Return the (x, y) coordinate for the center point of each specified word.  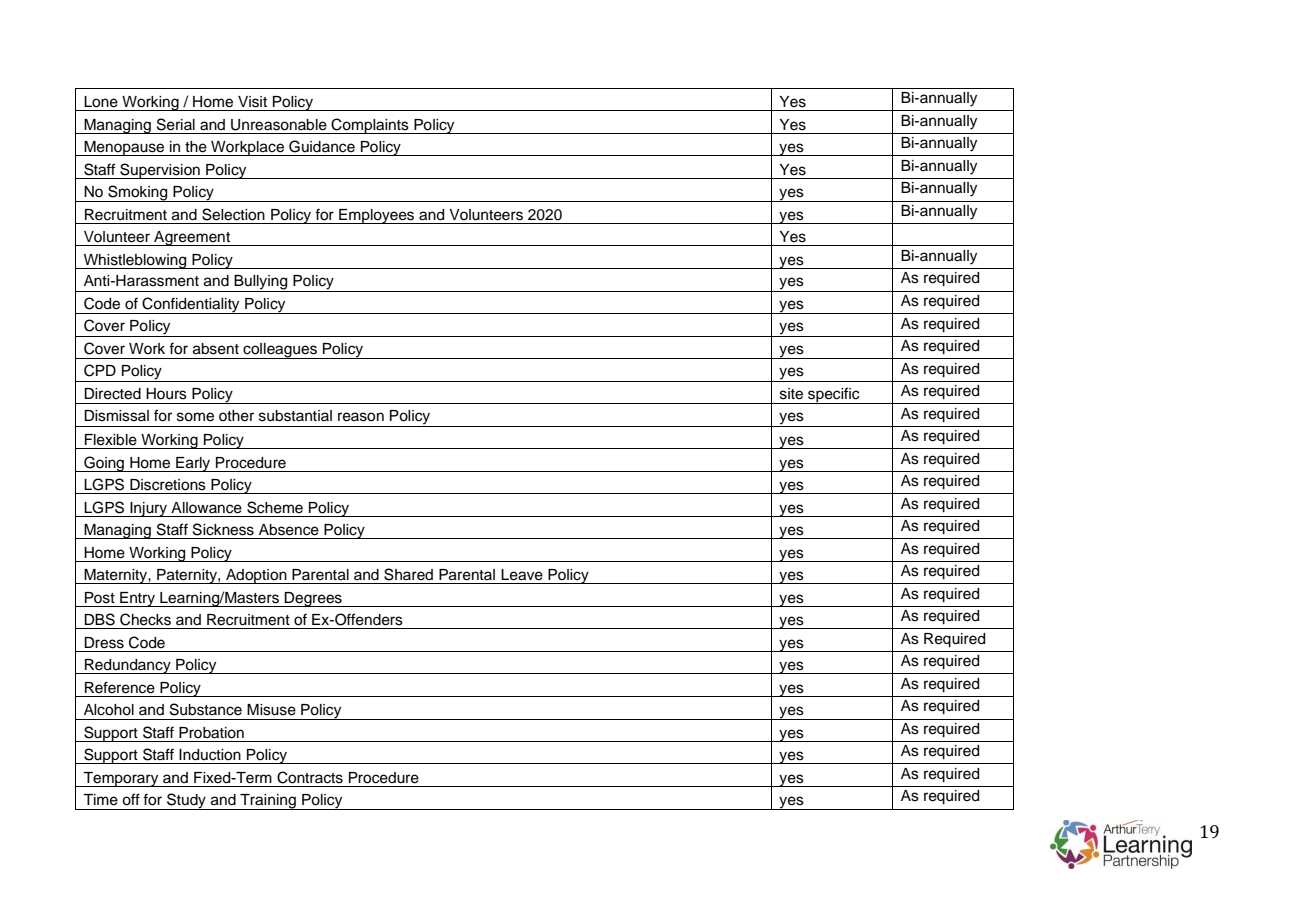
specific (834, 395)
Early (193, 464)
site (791, 394)
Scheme (275, 507)
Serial (176, 124)
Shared (408, 574)
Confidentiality (191, 305)
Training (268, 802)
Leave (522, 575)
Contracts (310, 777)
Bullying (261, 283)
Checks (145, 619)
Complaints (370, 126)
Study (186, 801)
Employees (377, 216)
